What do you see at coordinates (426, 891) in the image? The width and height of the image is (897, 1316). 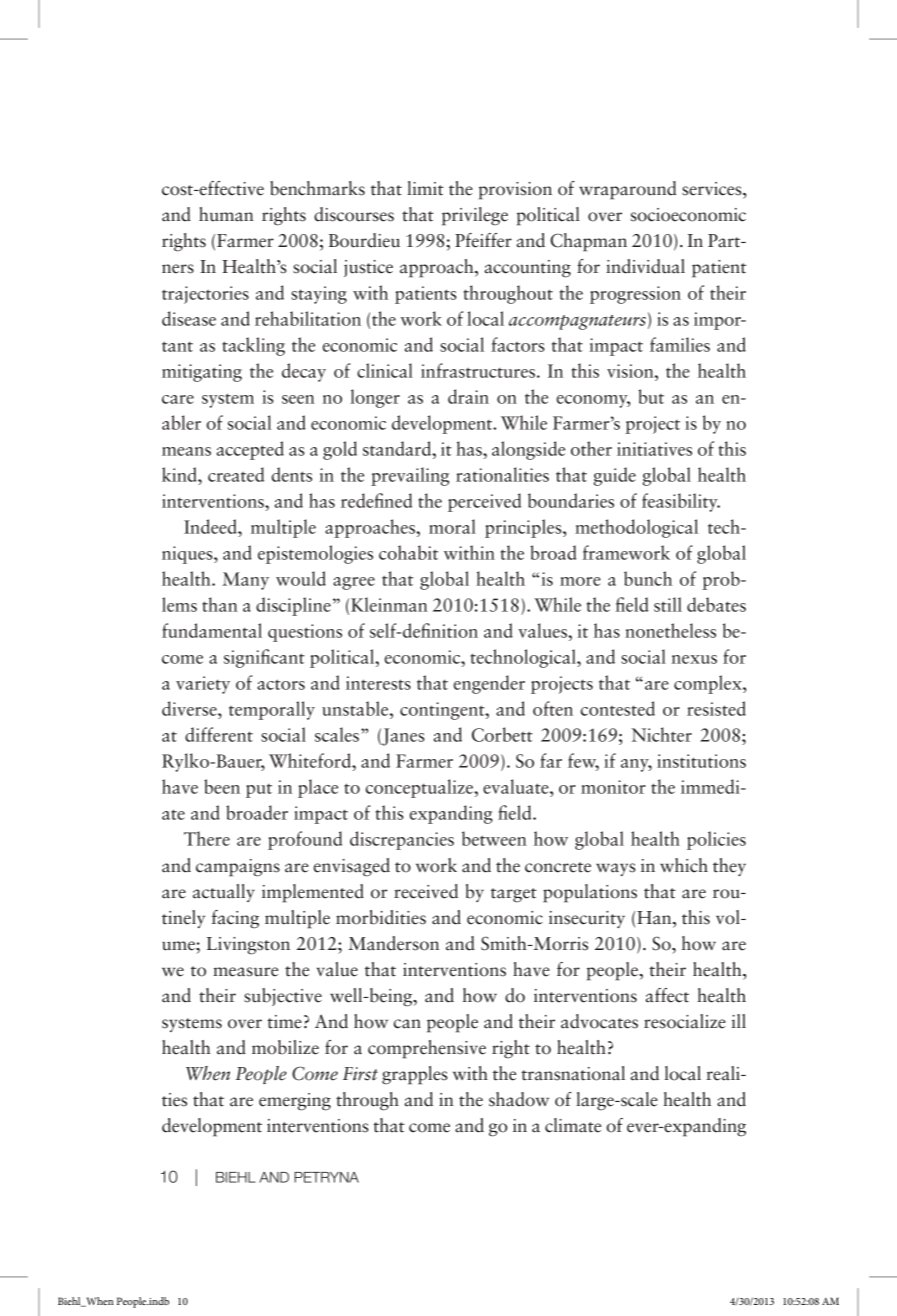 I see `received` at bounding box center [426, 891].
